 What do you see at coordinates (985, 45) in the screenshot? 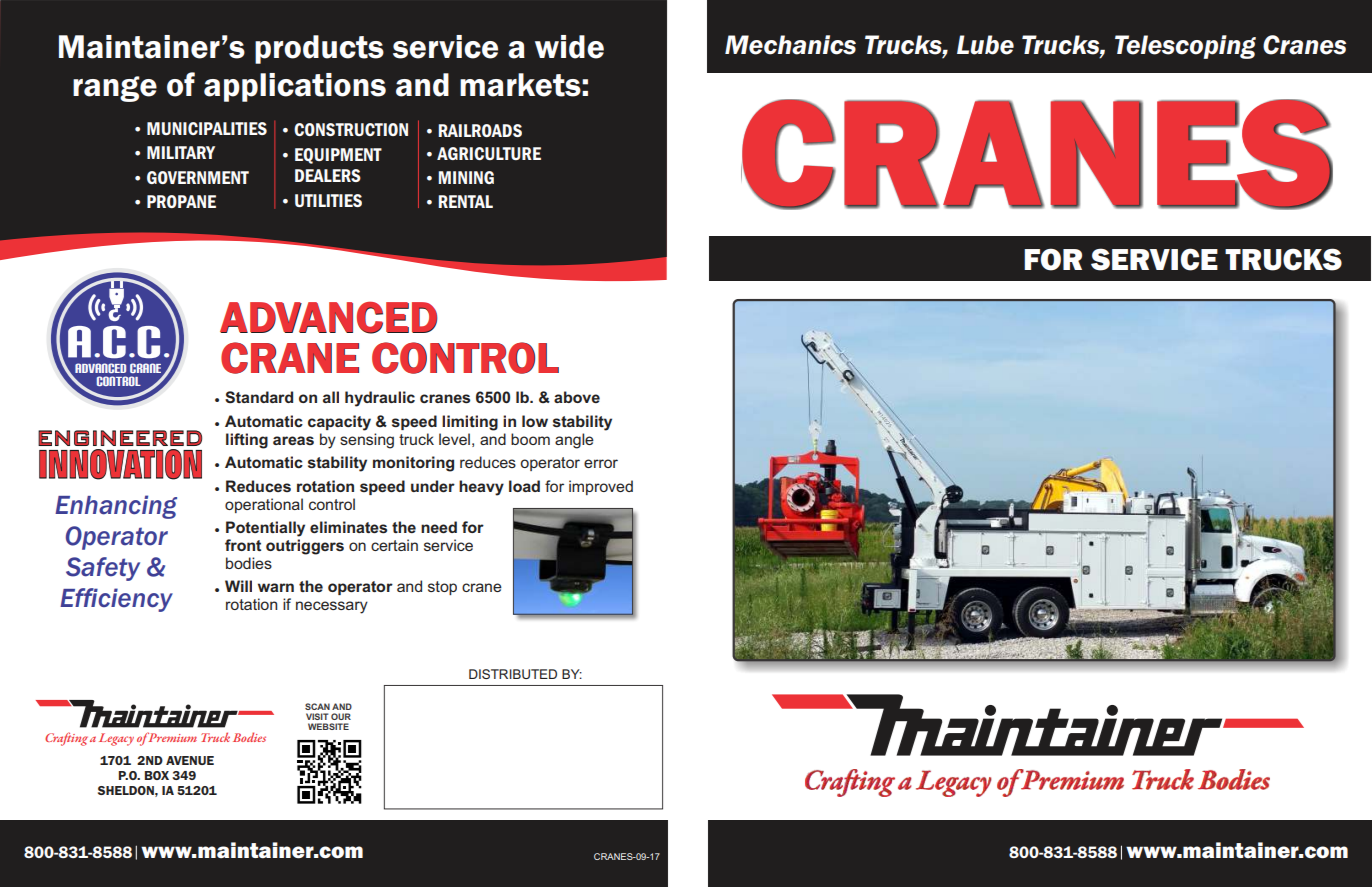
I see `Lube` at bounding box center [985, 45].
